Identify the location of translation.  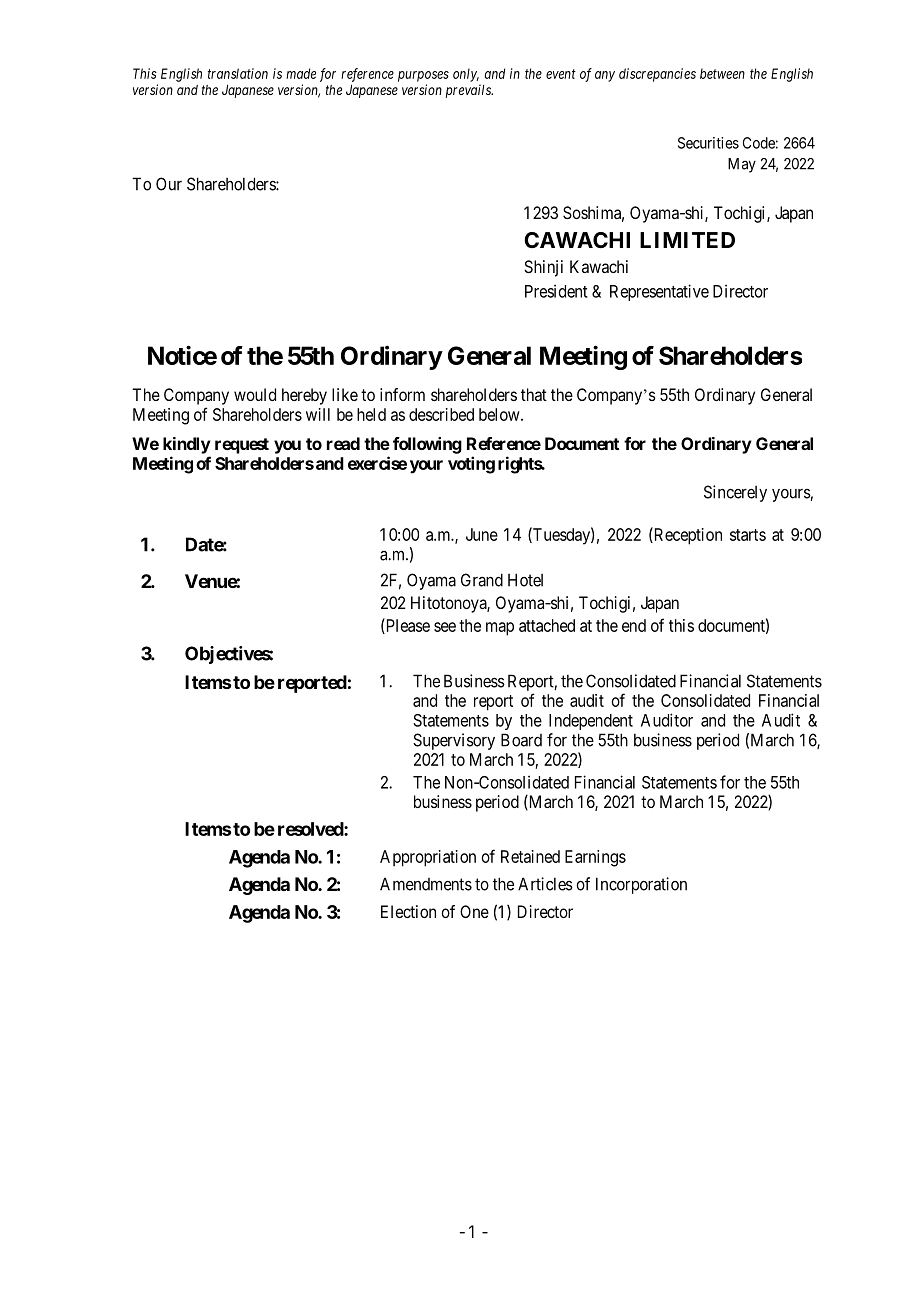
(238, 73).
